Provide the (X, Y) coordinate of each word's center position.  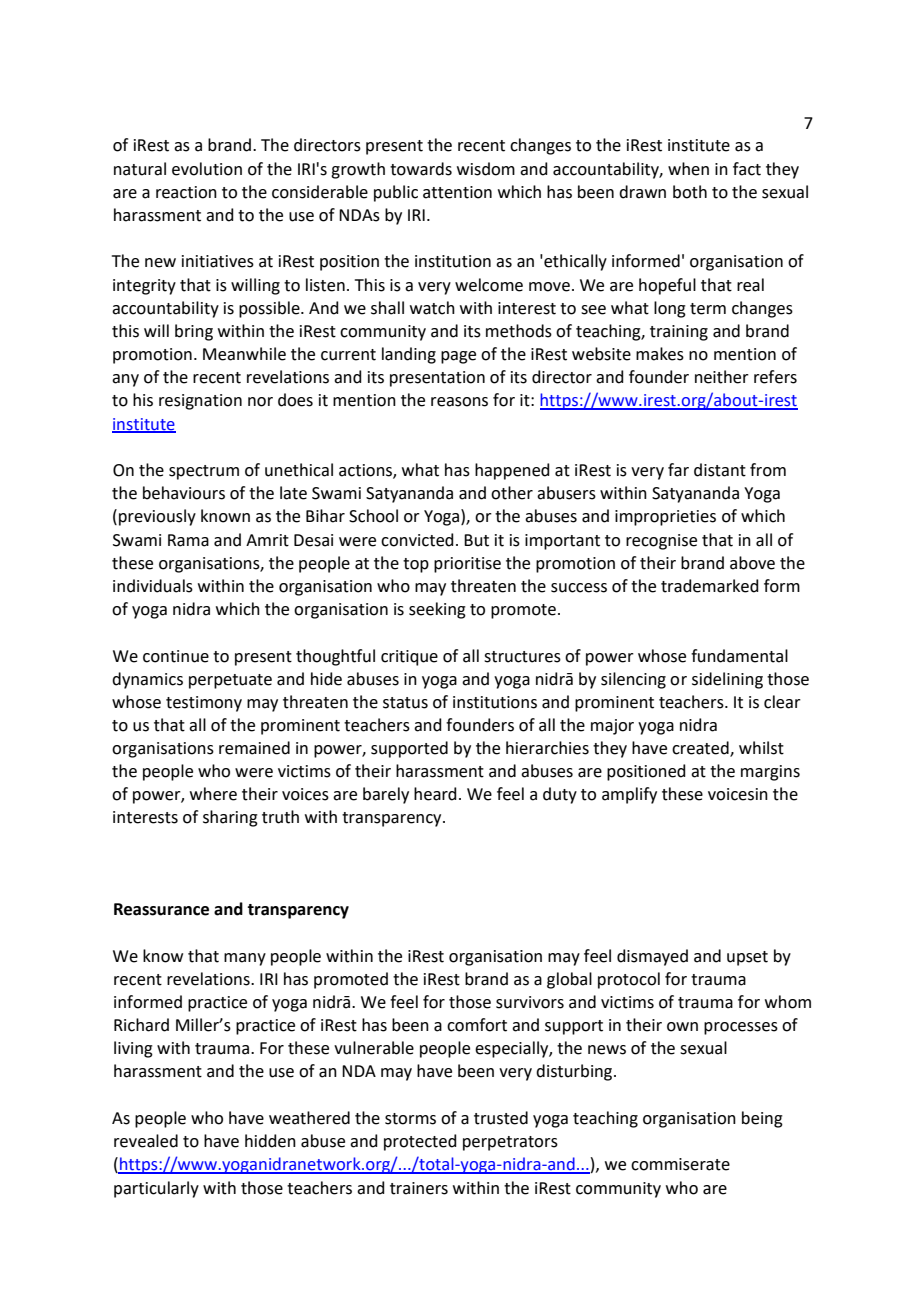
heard (435, 794)
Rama (188, 540)
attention (457, 192)
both (690, 192)
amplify (629, 795)
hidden (270, 1141)
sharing (230, 818)
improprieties (665, 518)
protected (420, 1142)
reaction (186, 192)
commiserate (680, 1164)
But (476, 540)
